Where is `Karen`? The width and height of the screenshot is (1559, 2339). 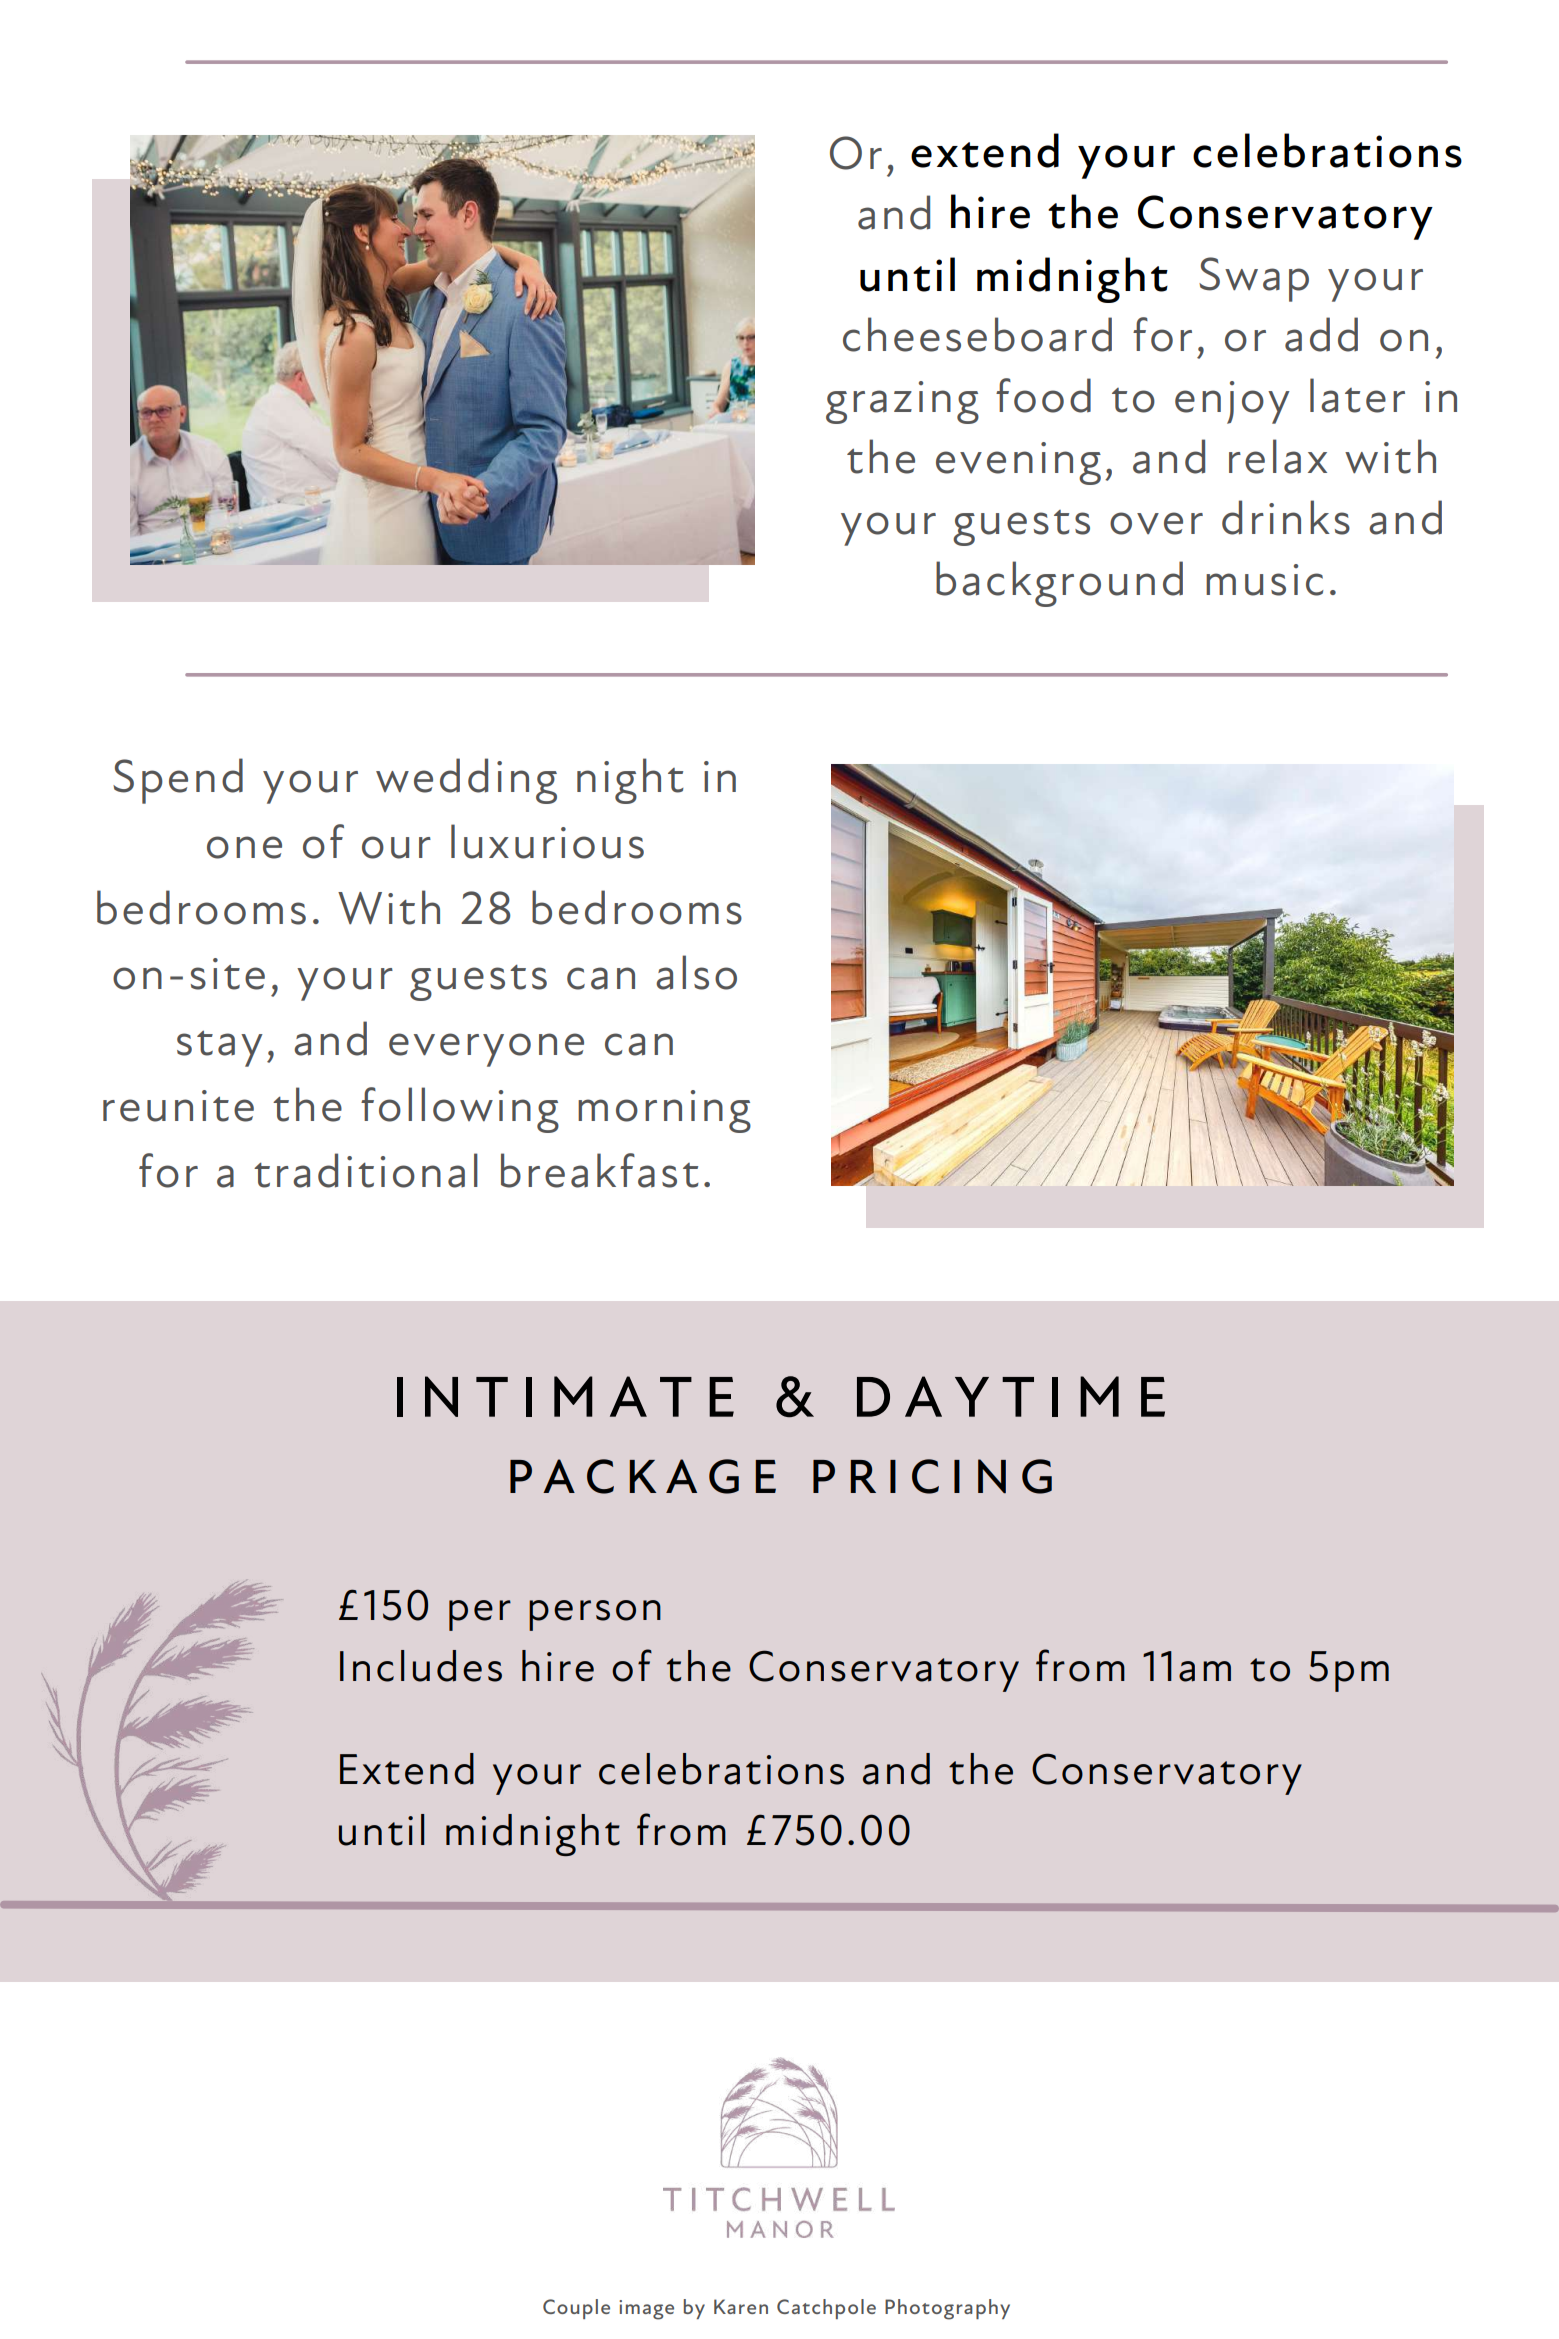 Karen is located at coordinates (741, 2306).
